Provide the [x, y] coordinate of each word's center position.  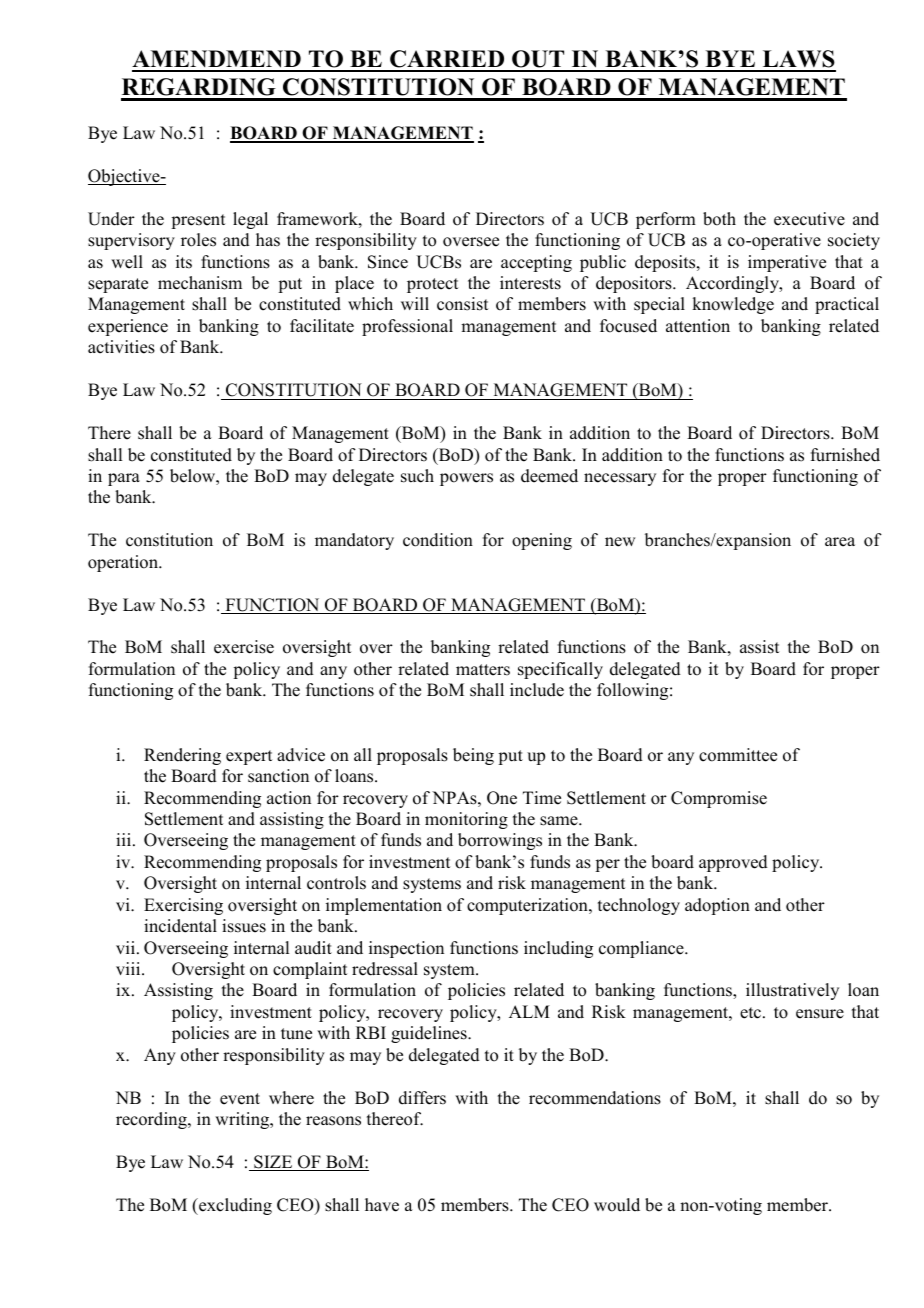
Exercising [183, 906]
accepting [536, 263]
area [840, 542]
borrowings [500, 841]
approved [733, 863]
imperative [787, 263]
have [382, 1205]
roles [198, 240]
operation [124, 563]
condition [438, 540]
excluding [234, 1206]
